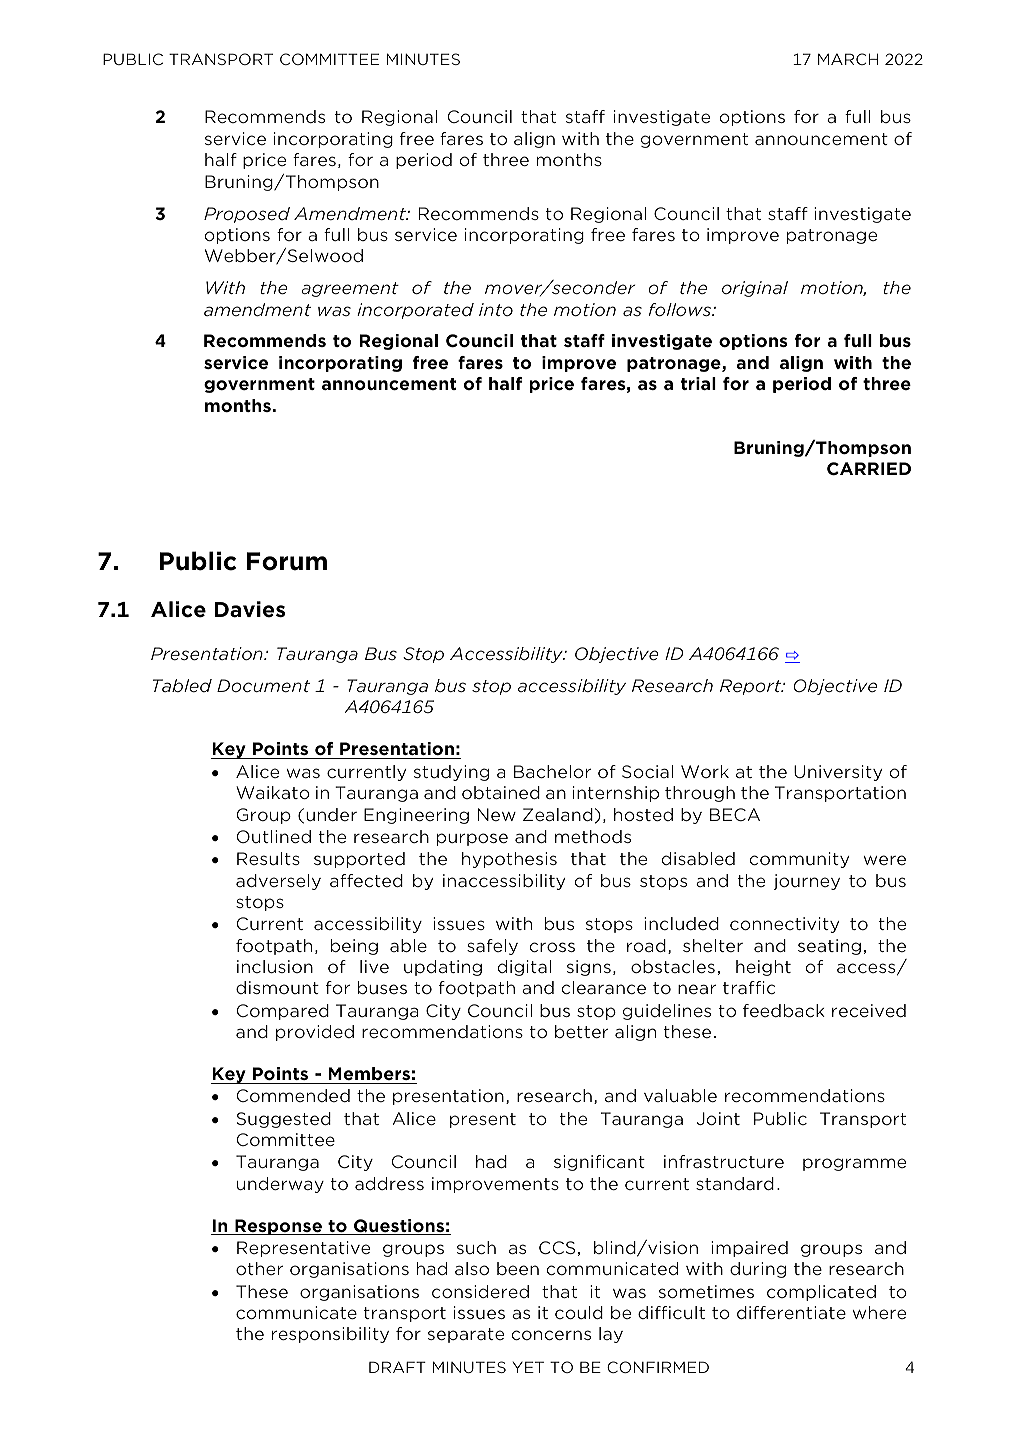  Describe the element at coordinates (552, 771) in the image. I see `Bachelor` at that location.
